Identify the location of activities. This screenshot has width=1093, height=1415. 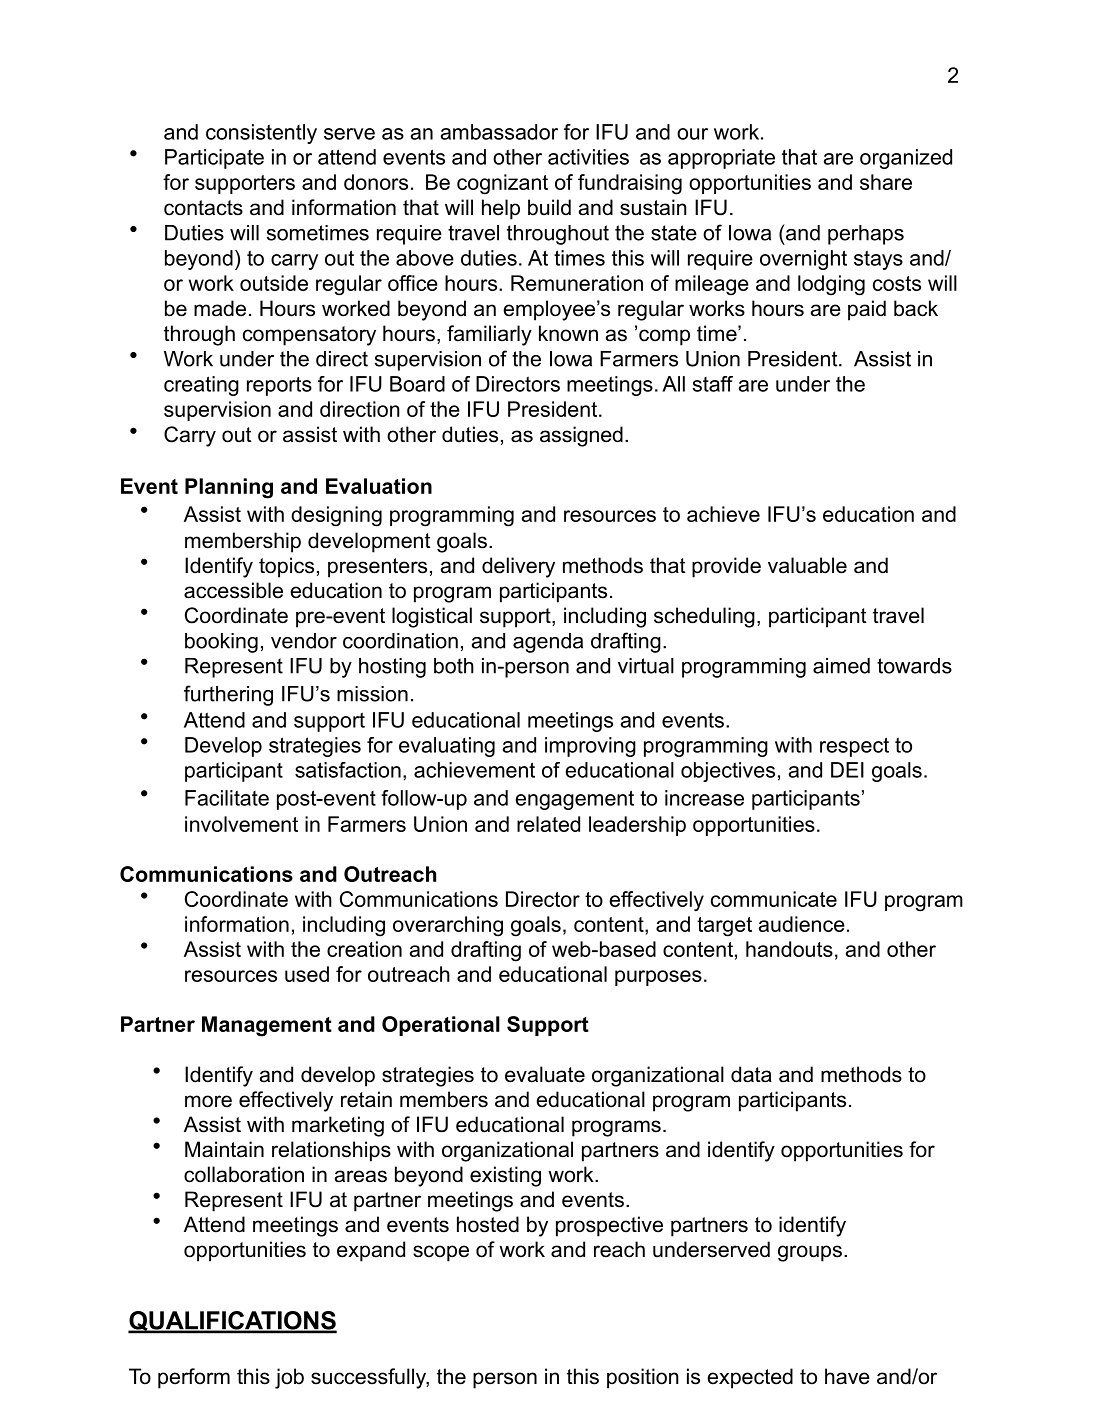
(588, 157).
